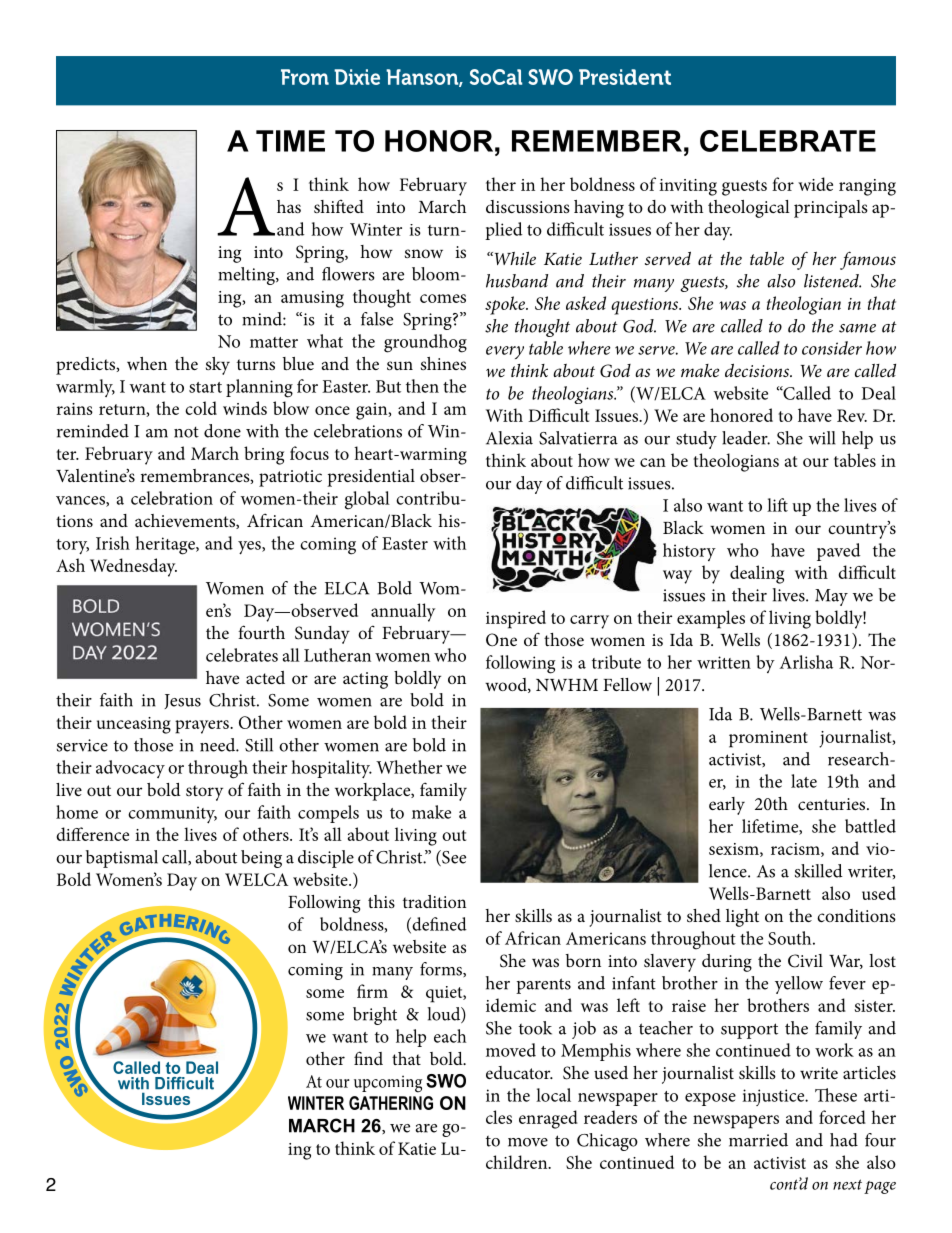 This screenshot has width=952, height=1233. Describe the element at coordinates (134, 725) in the screenshot. I see `unceasing` at that location.
